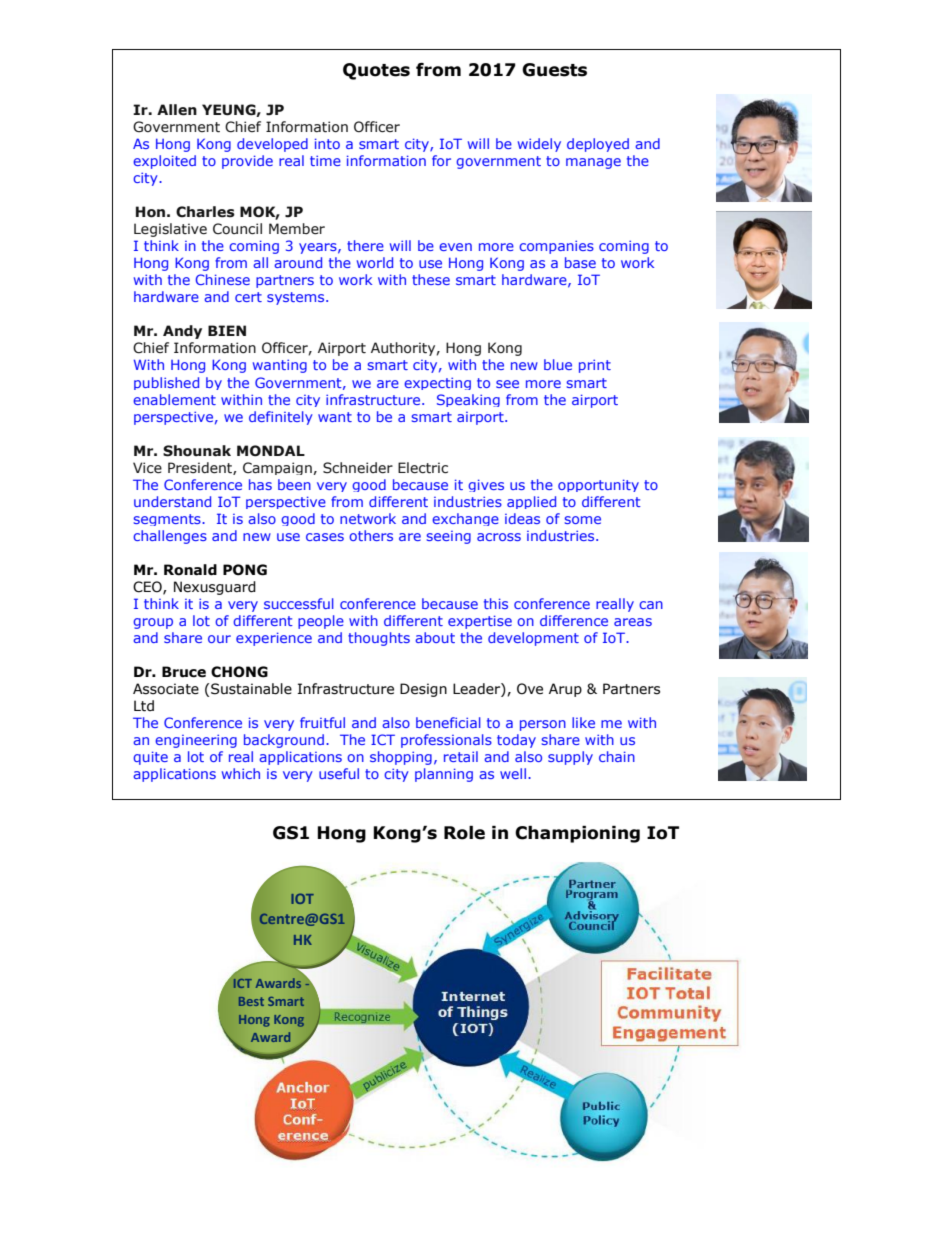 The image size is (952, 1233). Describe the element at coordinates (595, 366) in the document. I see `print` at that location.
